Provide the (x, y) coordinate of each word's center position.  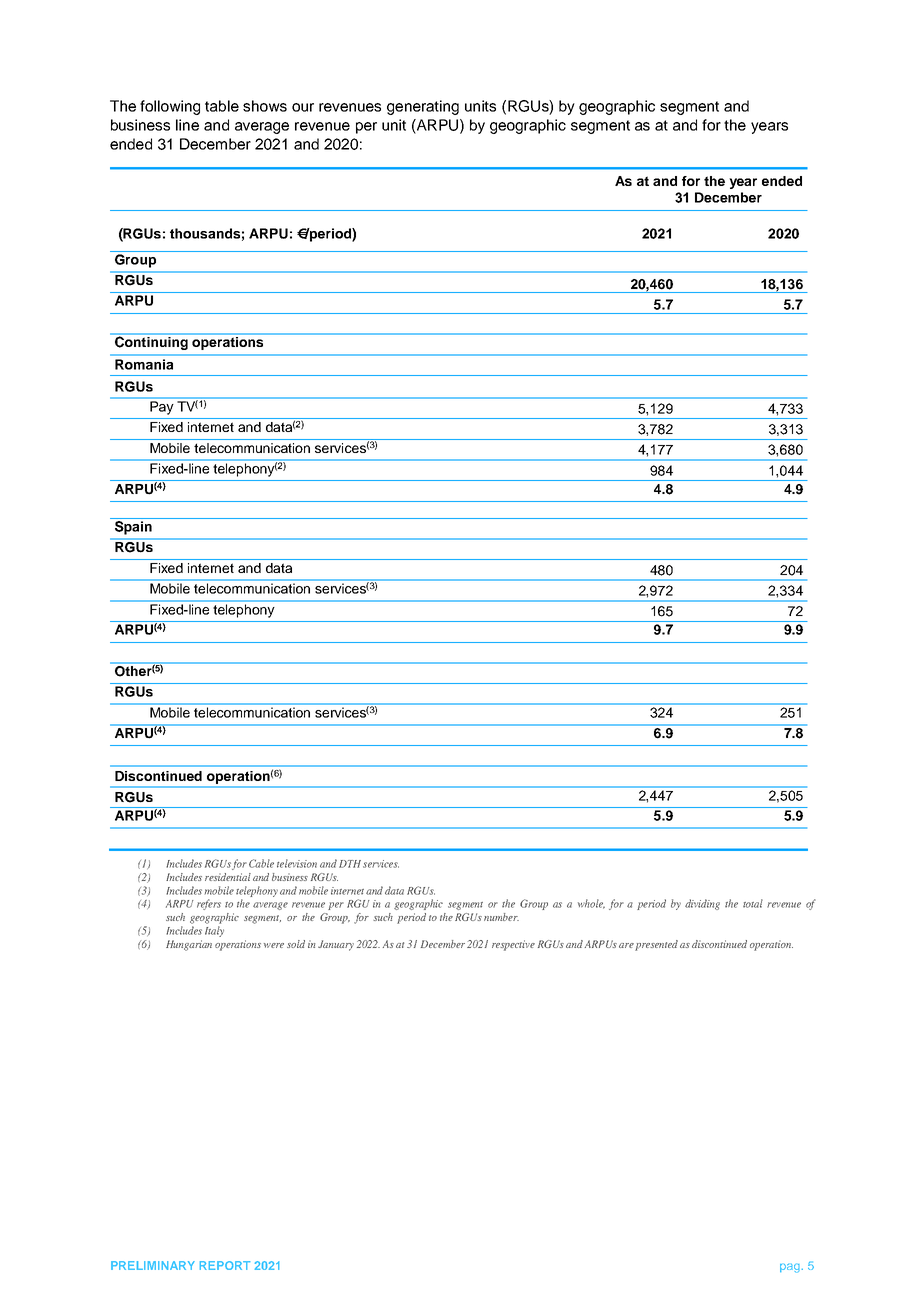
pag (790, 1268)
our (303, 107)
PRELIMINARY (153, 1265)
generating (423, 107)
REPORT (225, 1265)
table (222, 106)
